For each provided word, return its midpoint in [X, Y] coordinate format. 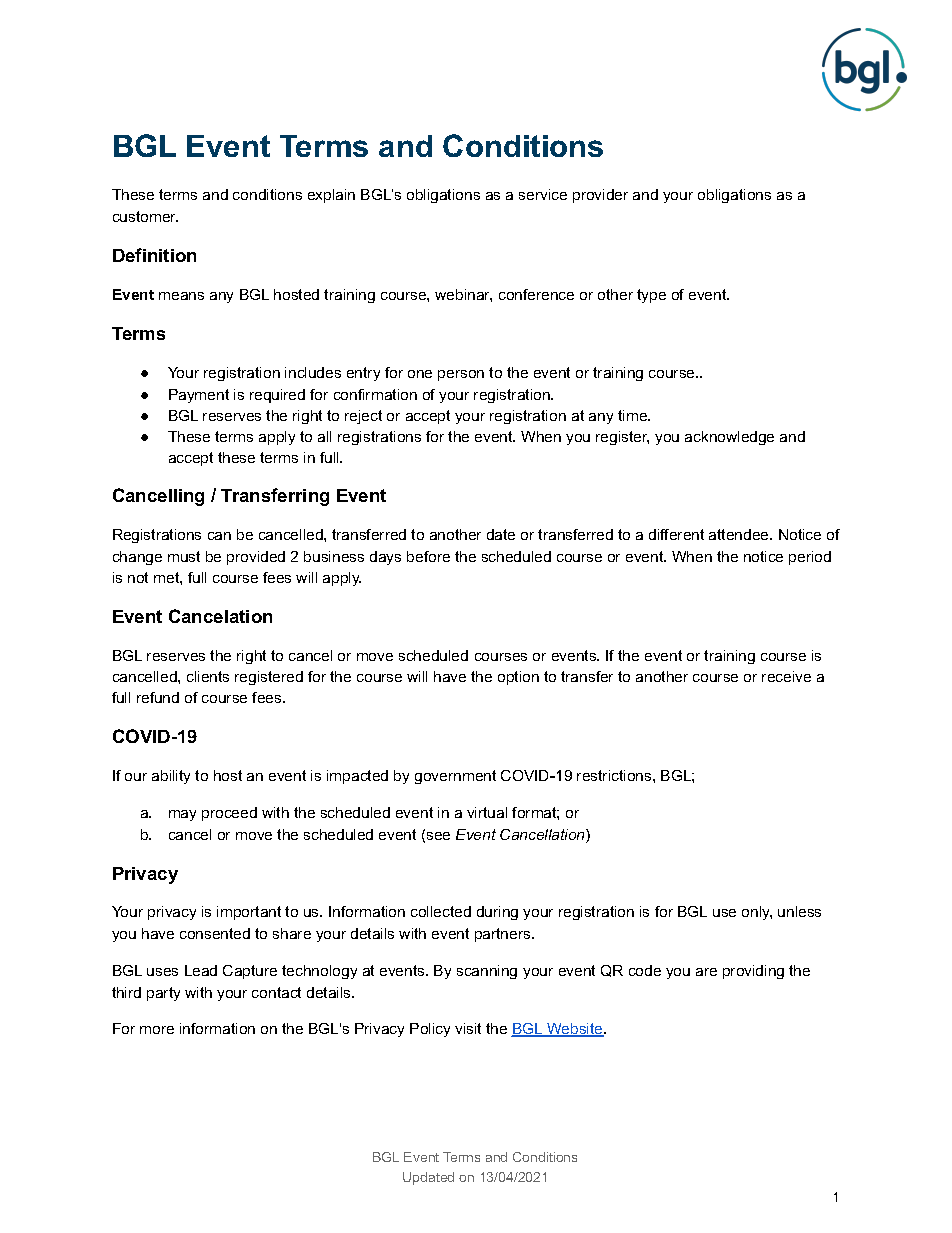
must [184, 556]
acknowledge [729, 438]
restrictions [615, 775]
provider [600, 196]
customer [145, 216]
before [428, 556]
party [163, 994]
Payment [199, 396]
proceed [229, 814]
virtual [487, 812]
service [543, 194]
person [461, 375]
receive [786, 676]
